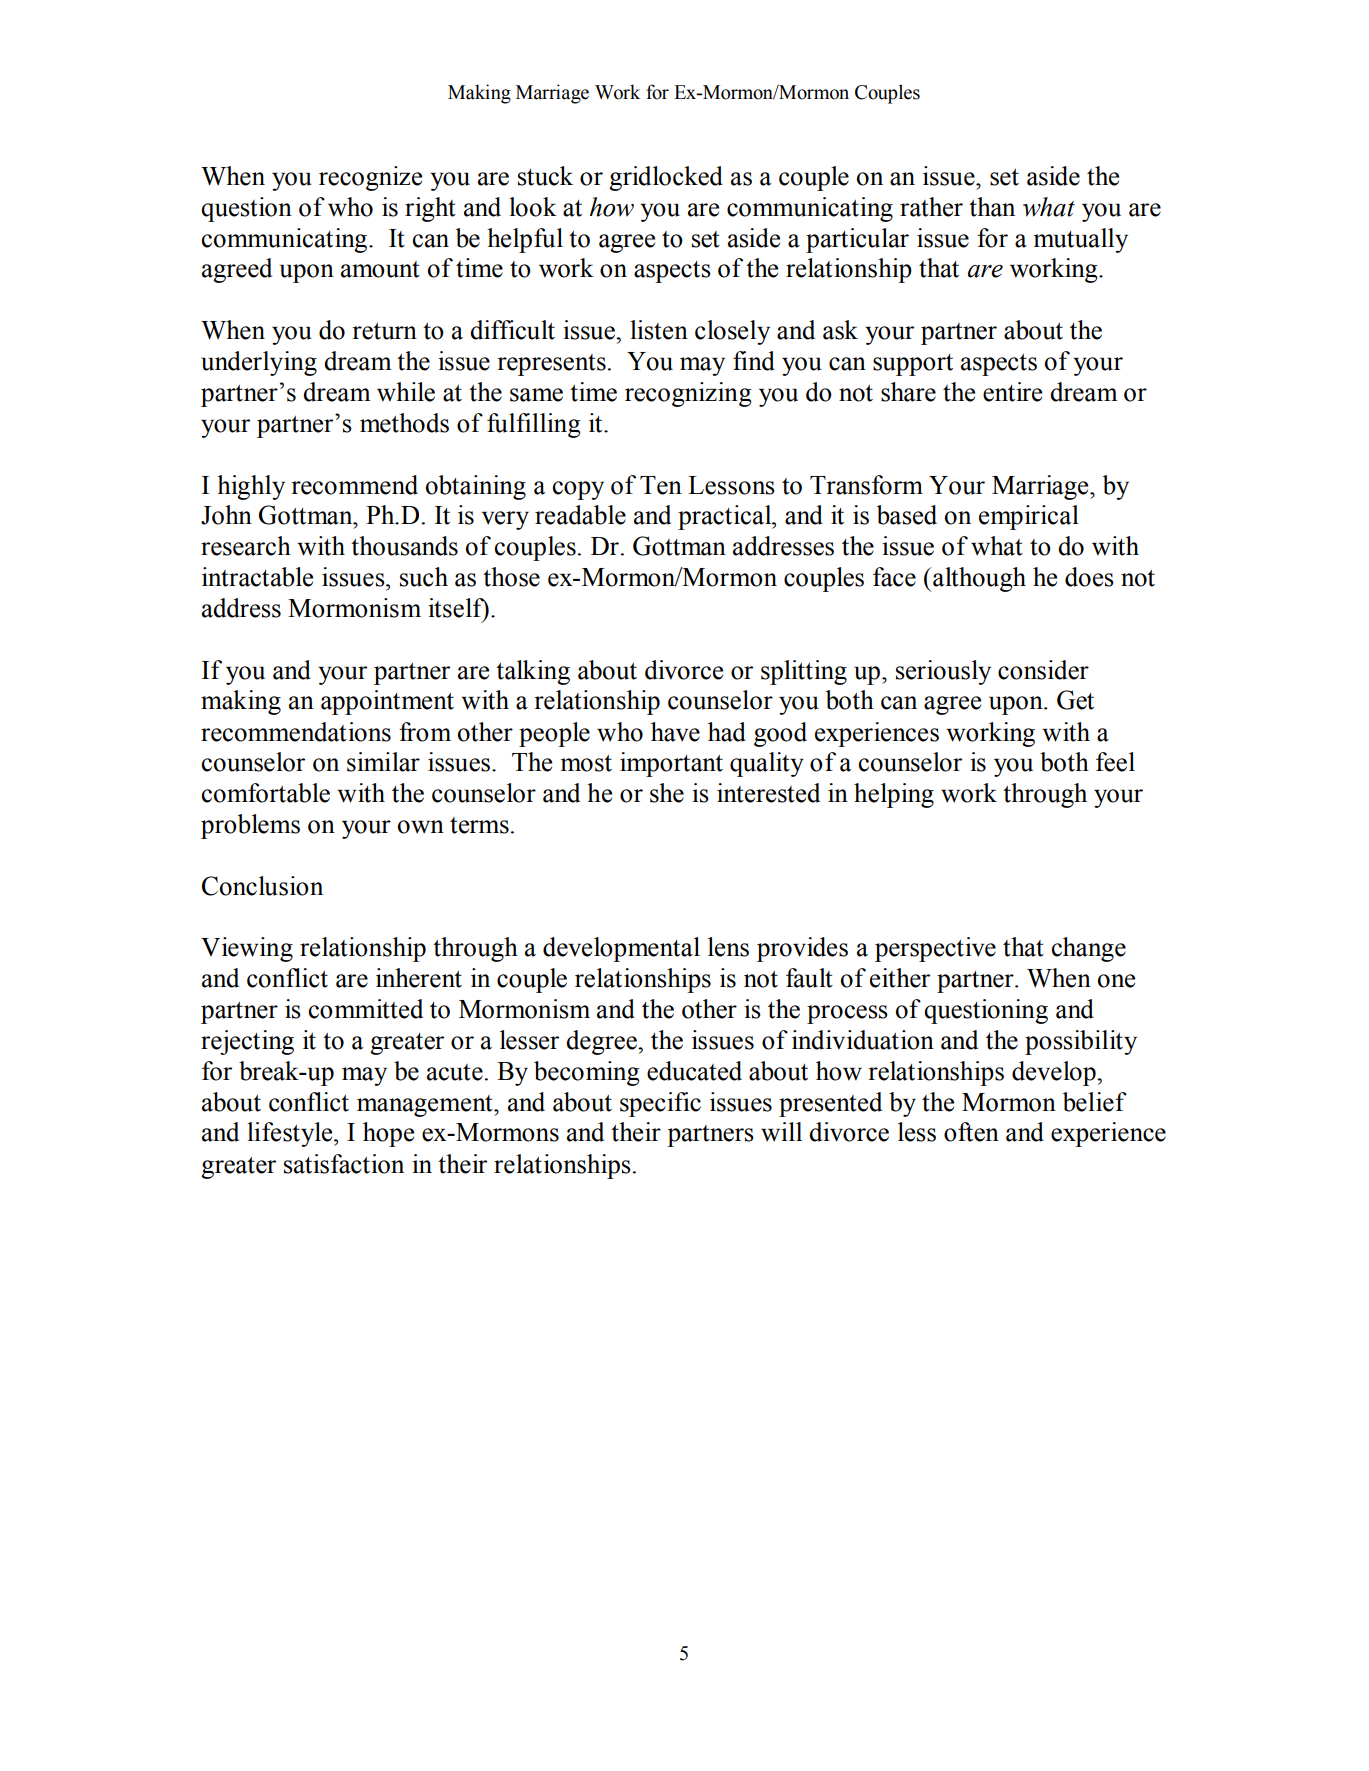 This page has height=1771, width=1369. I want to click on appointment, so click(387, 702).
